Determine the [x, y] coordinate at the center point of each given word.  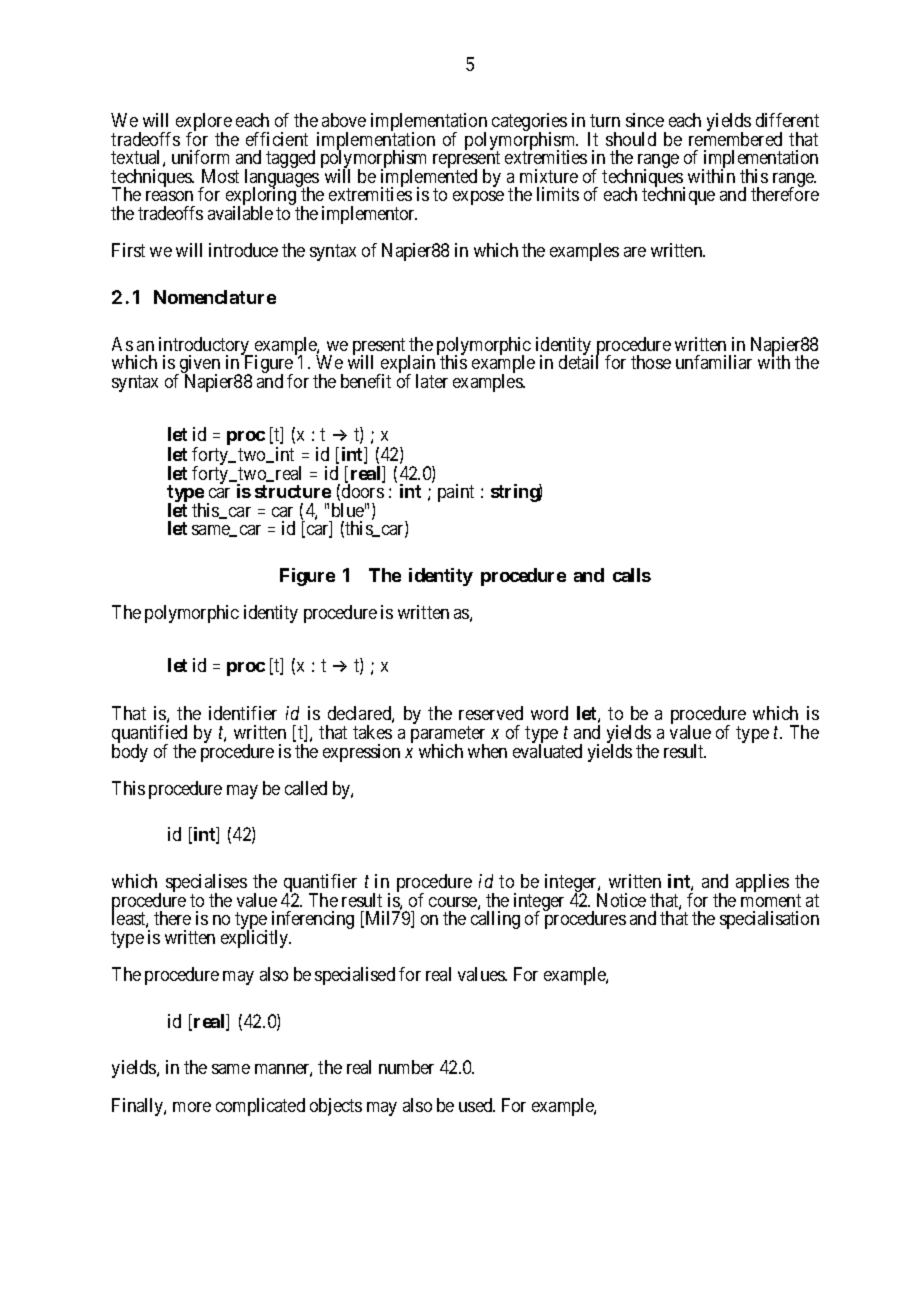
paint [456, 493]
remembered [735, 139]
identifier [243, 713]
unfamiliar [714, 362]
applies [762, 883]
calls [632, 575]
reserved [491, 713]
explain [407, 365]
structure [293, 491]
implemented [429, 179]
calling [495, 920]
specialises [206, 884]
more [192, 1107]
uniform [200, 157]
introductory [205, 347]
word [549, 713]
